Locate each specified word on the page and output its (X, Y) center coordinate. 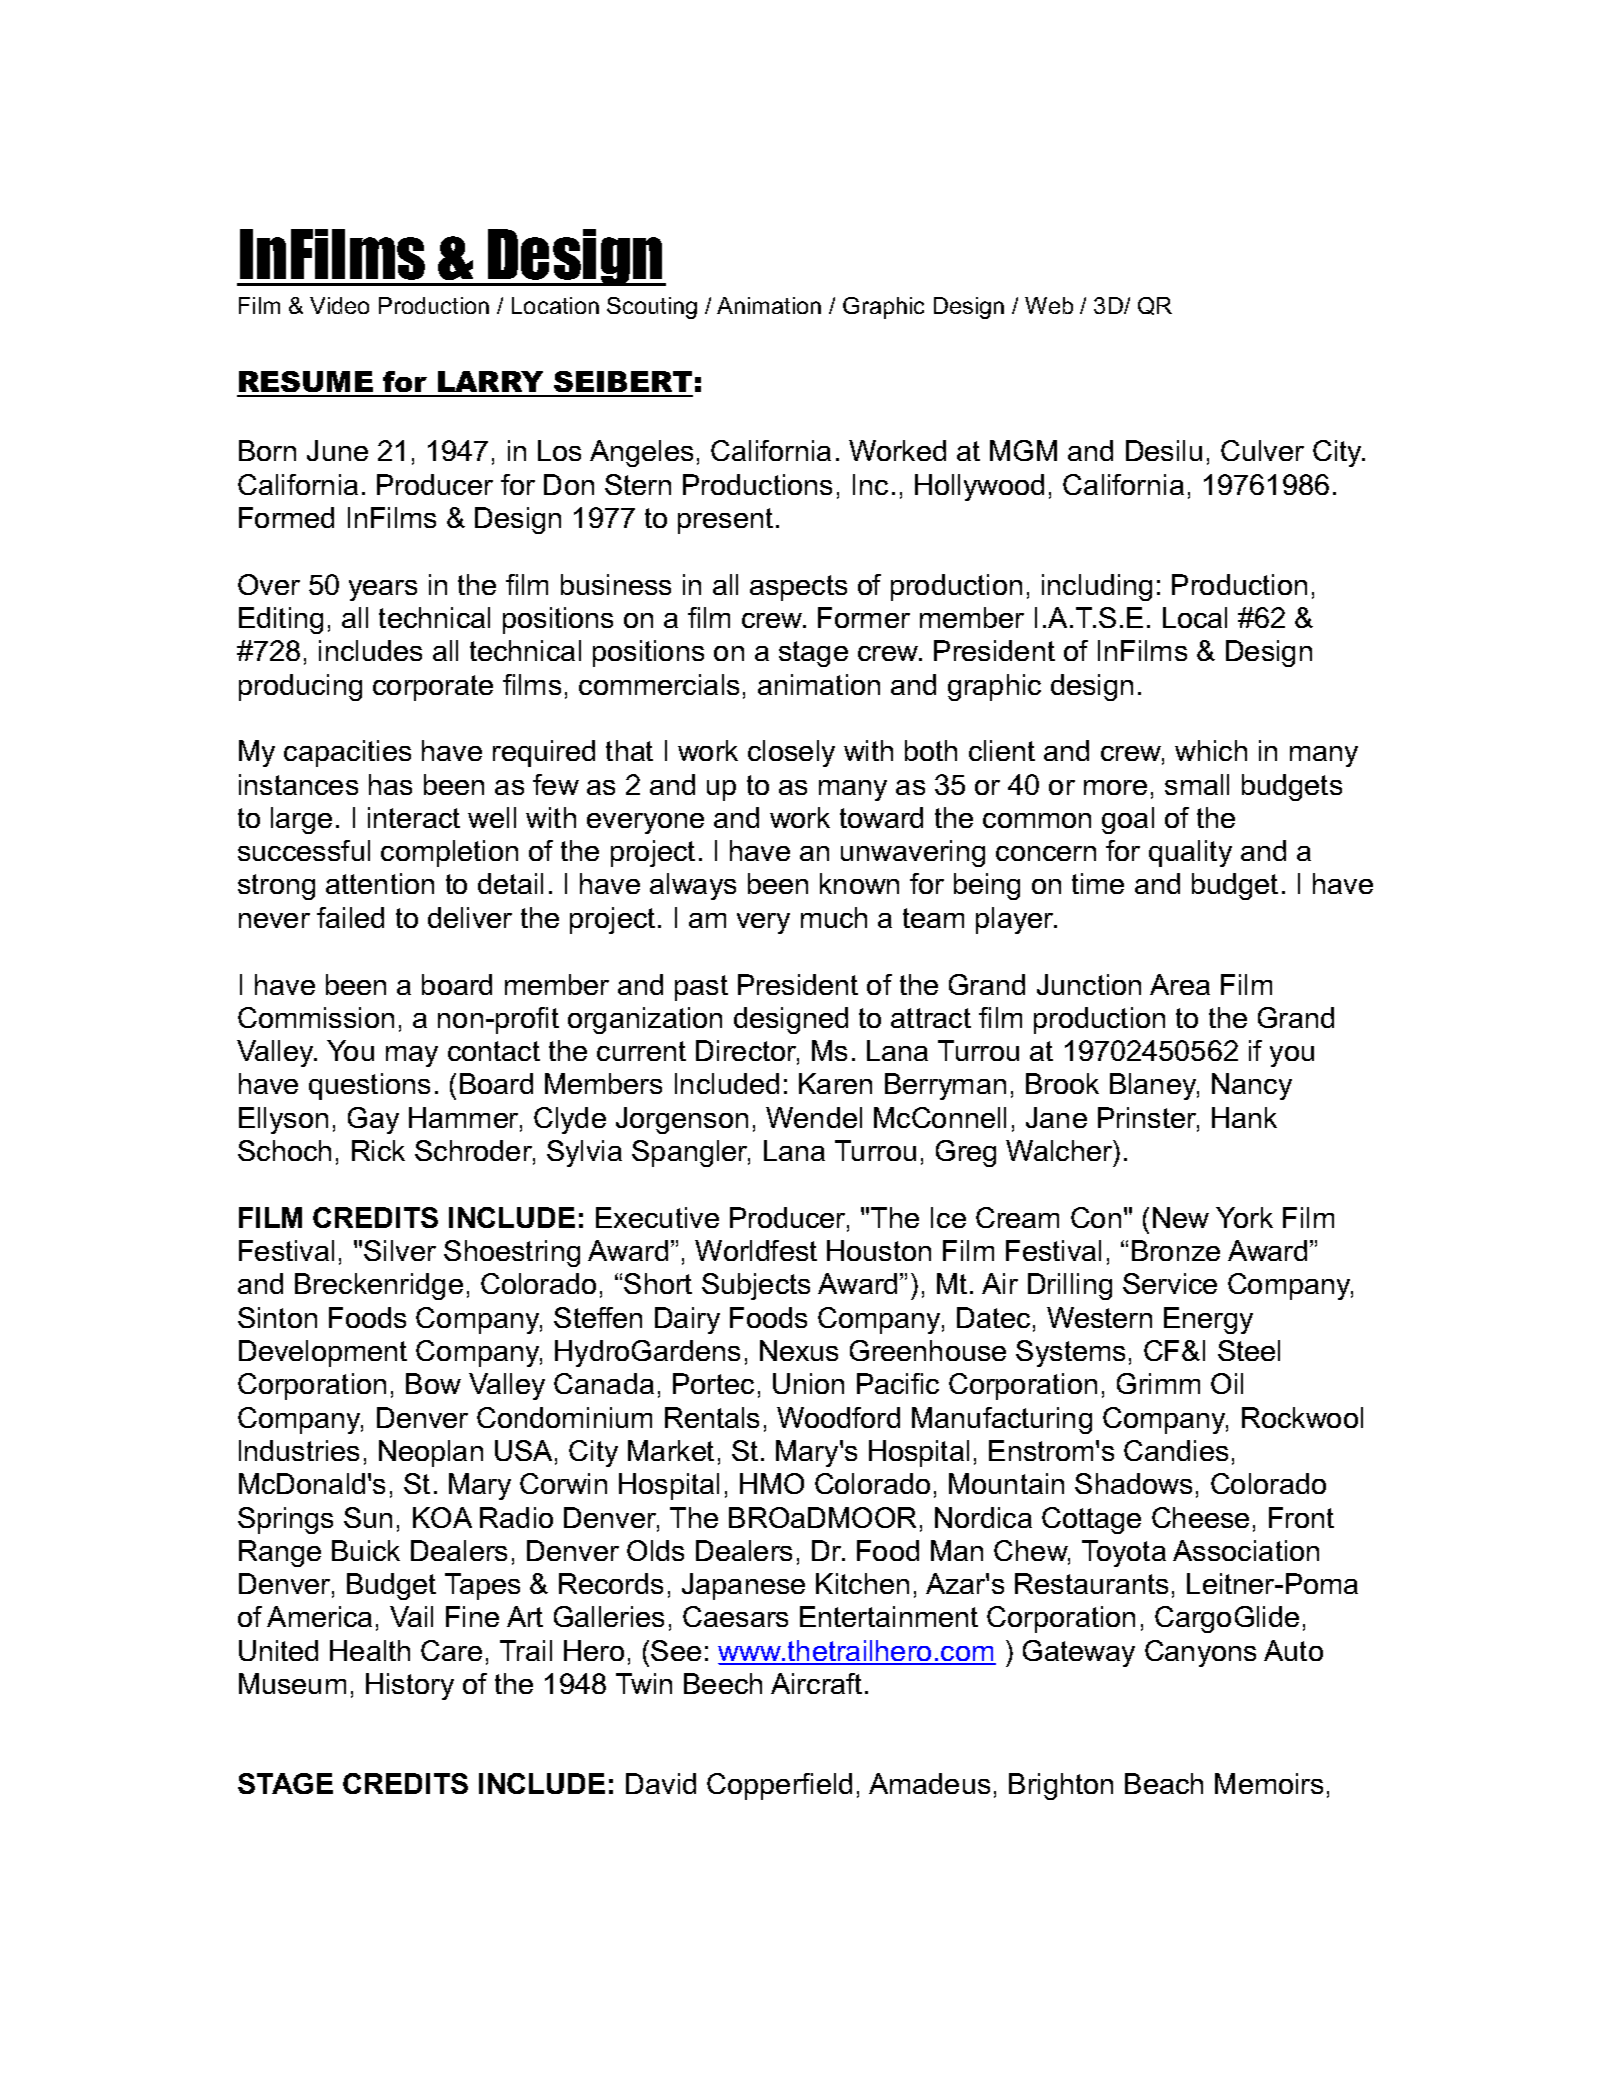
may (412, 1056)
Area (1180, 984)
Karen (835, 1083)
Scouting (652, 308)
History (410, 1686)
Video (339, 305)
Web (1049, 305)
